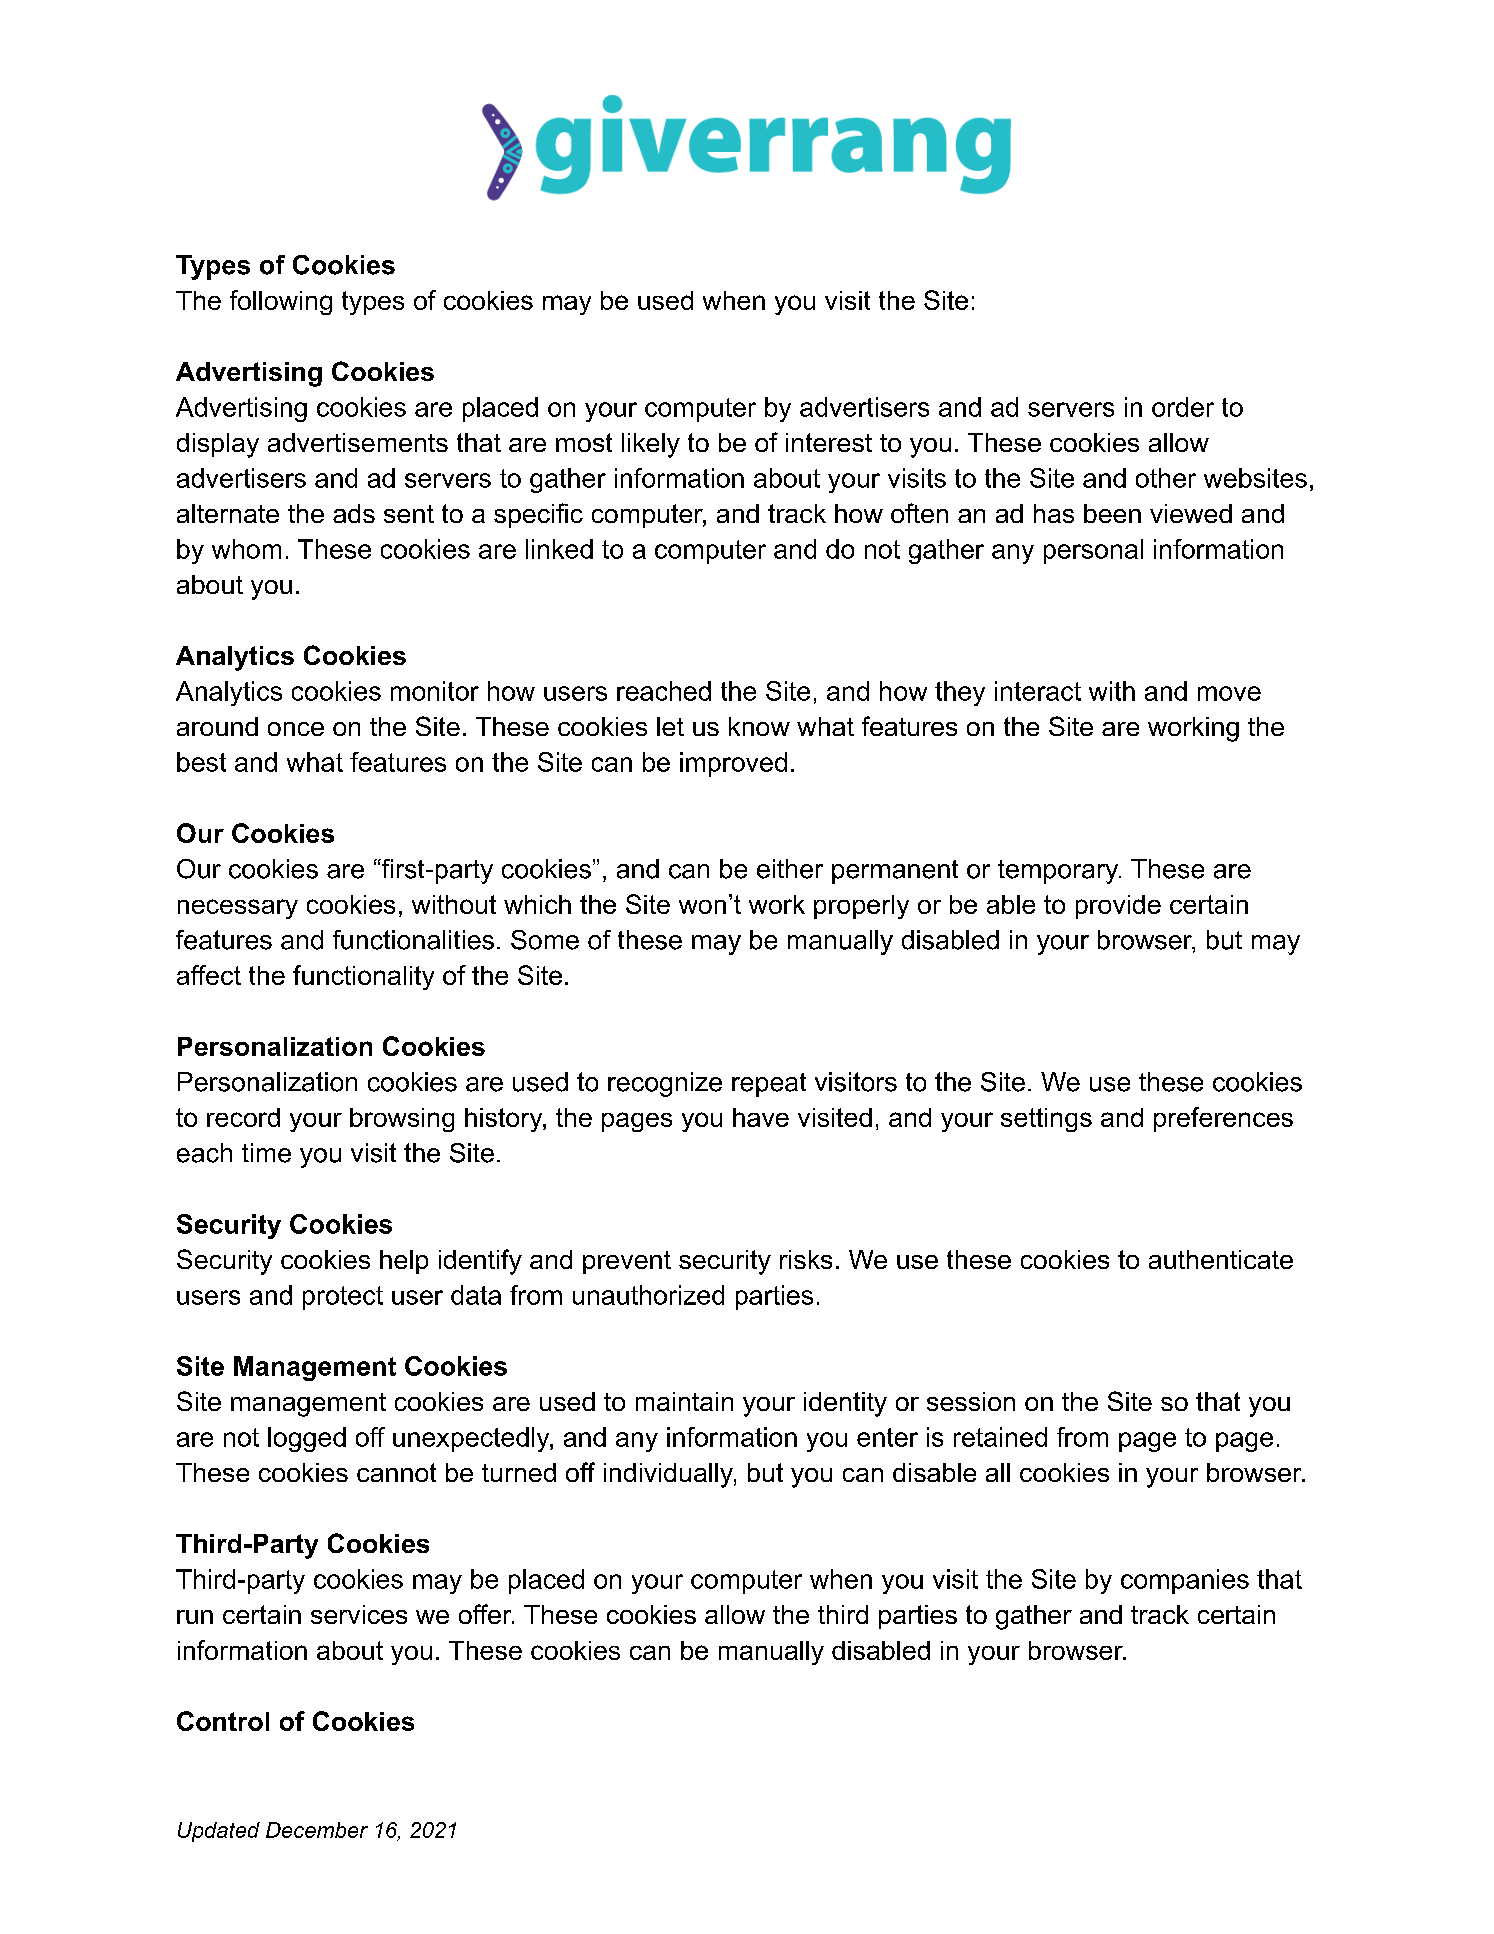 The image size is (1494, 1934). What do you see at coordinates (1000, 1437) in the screenshot?
I see `retained` at bounding box center [1000, 1437].
